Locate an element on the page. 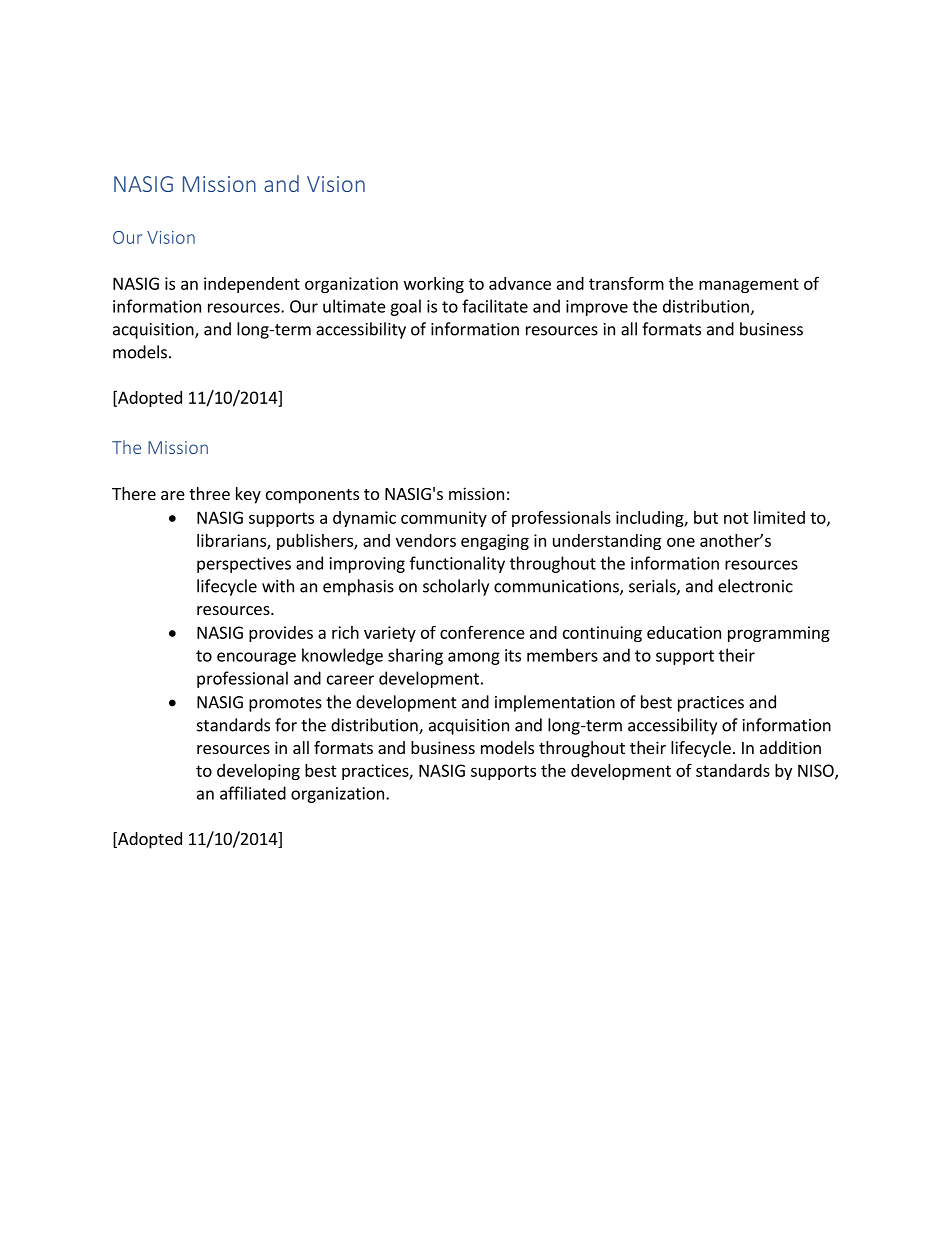 This page has height=1233, width=952. engaging is located at coordinates (495, 542).
